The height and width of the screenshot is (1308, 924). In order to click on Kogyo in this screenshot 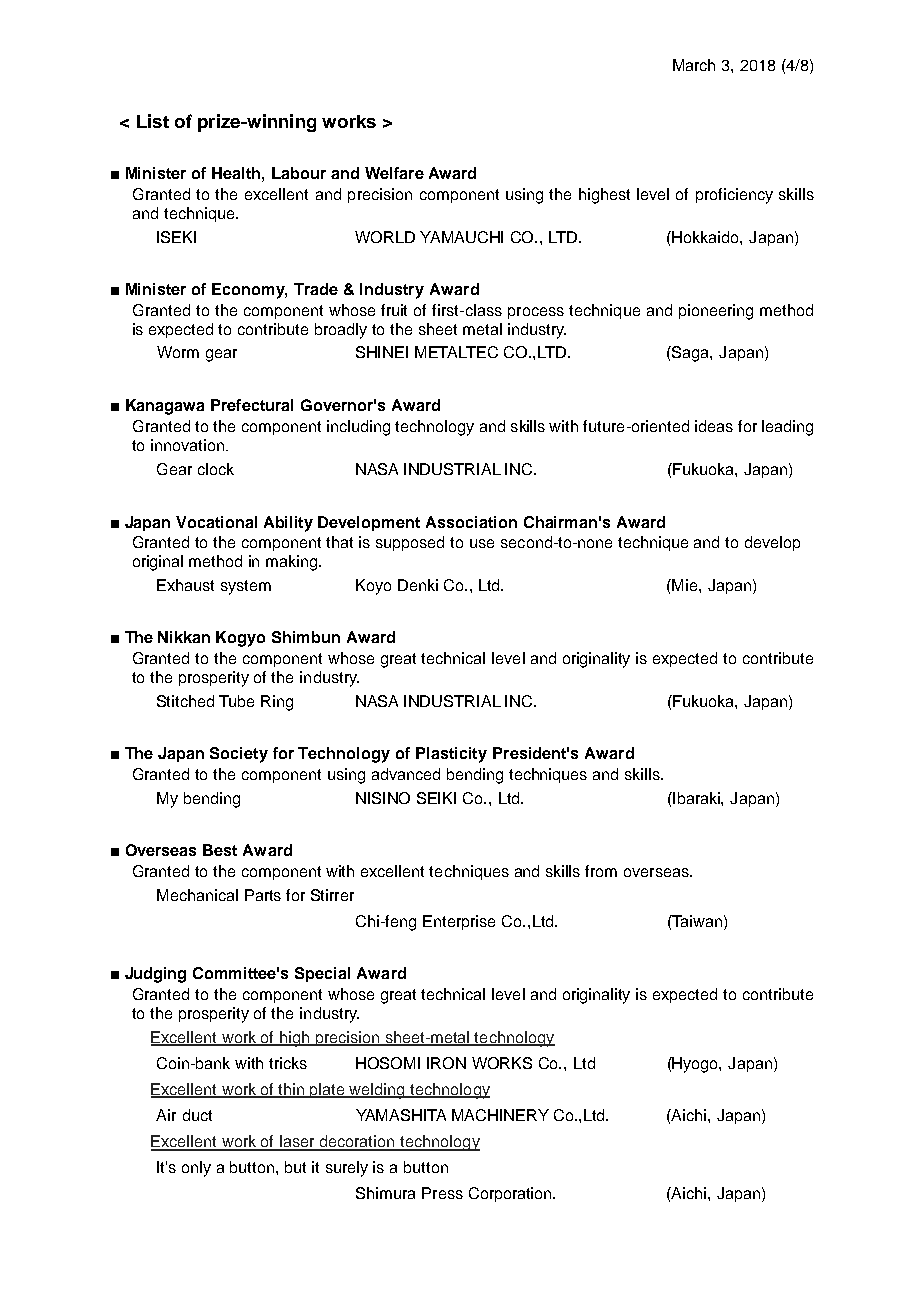, I will do `click(240, 639)`.
